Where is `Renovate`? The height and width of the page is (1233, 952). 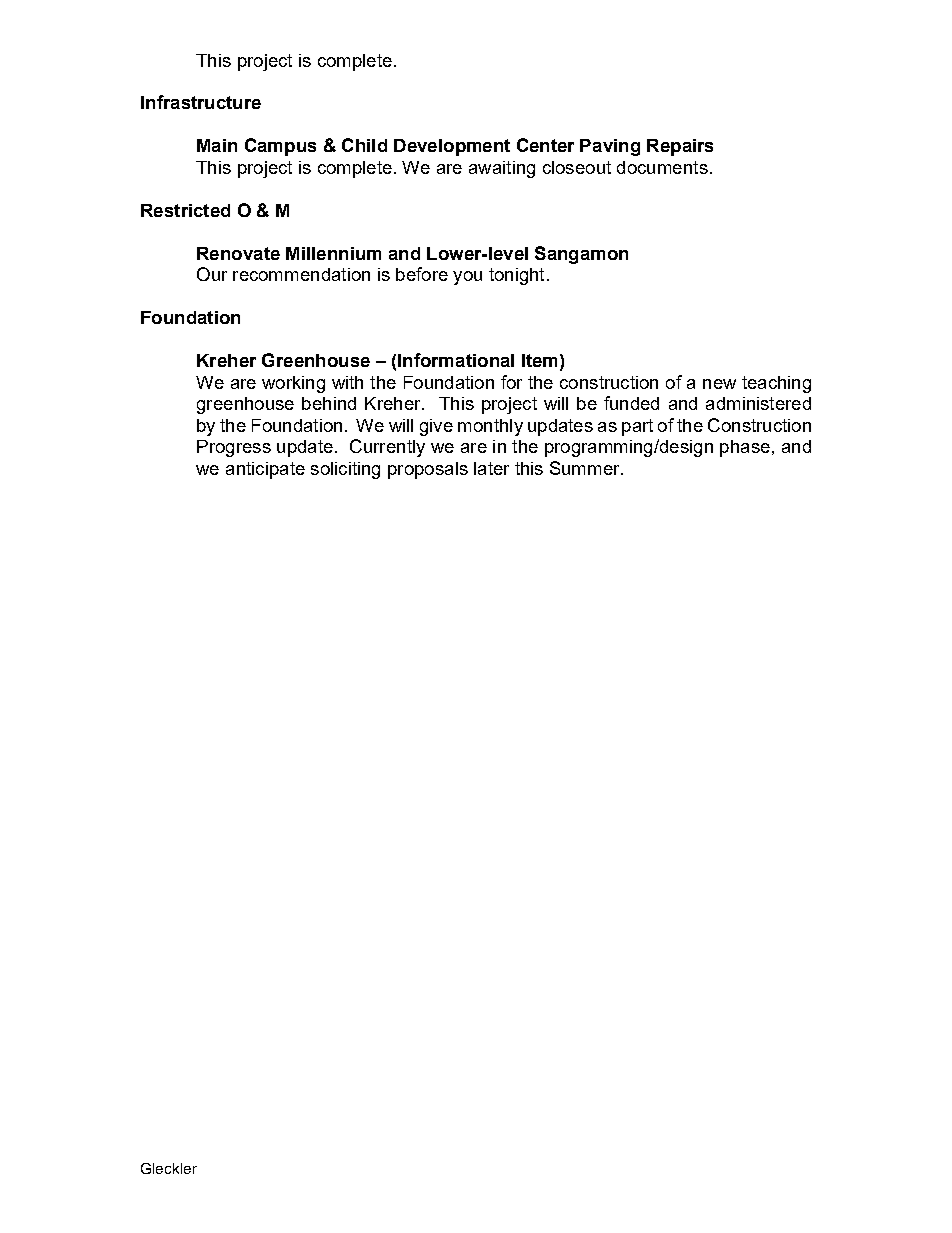
Renovate is located at coordinates (238, 253).
